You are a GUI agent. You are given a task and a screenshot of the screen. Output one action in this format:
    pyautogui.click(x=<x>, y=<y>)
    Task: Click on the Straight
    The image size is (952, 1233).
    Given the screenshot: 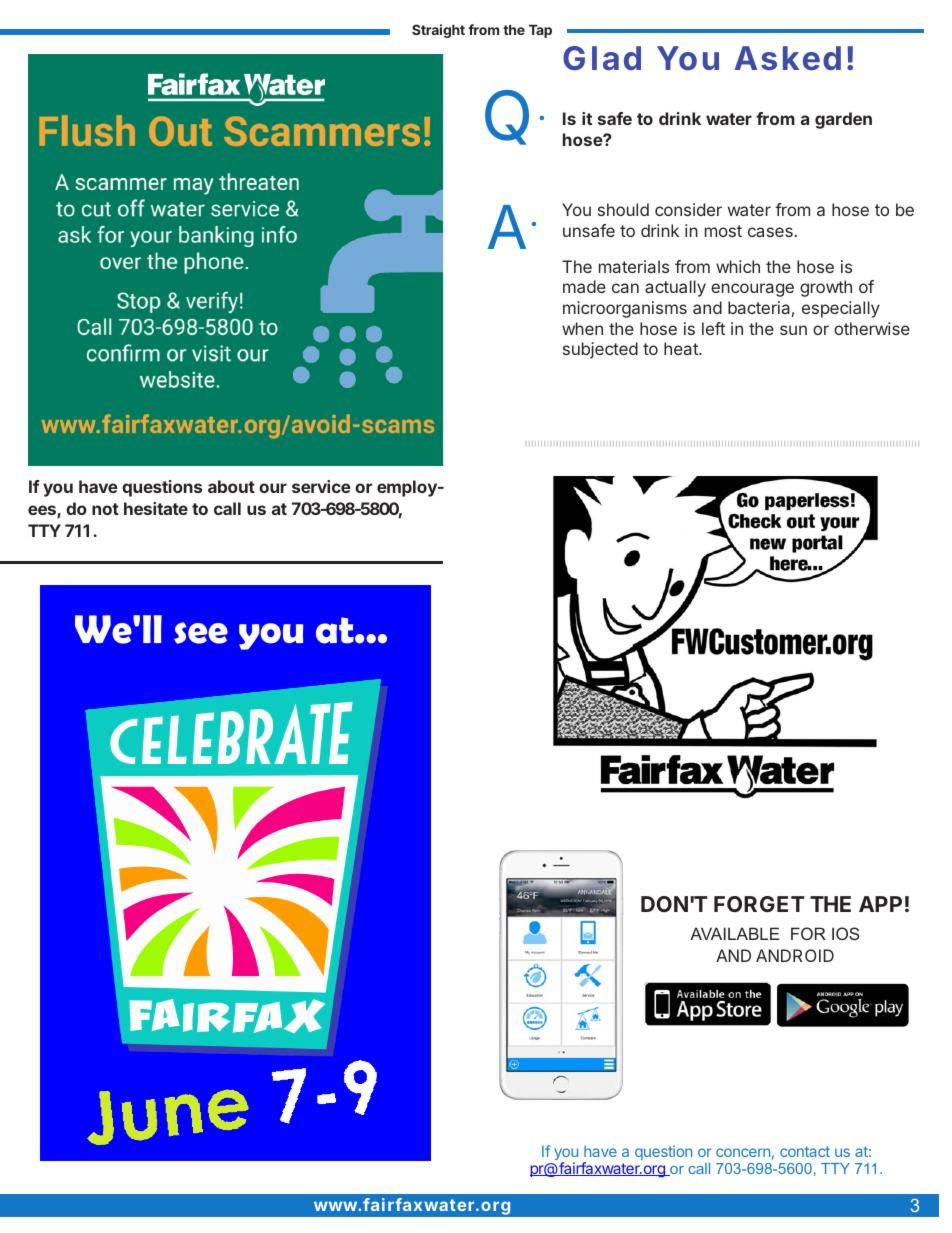 What is the action you would take?
    pyautogui.click(x=438, y=31)
